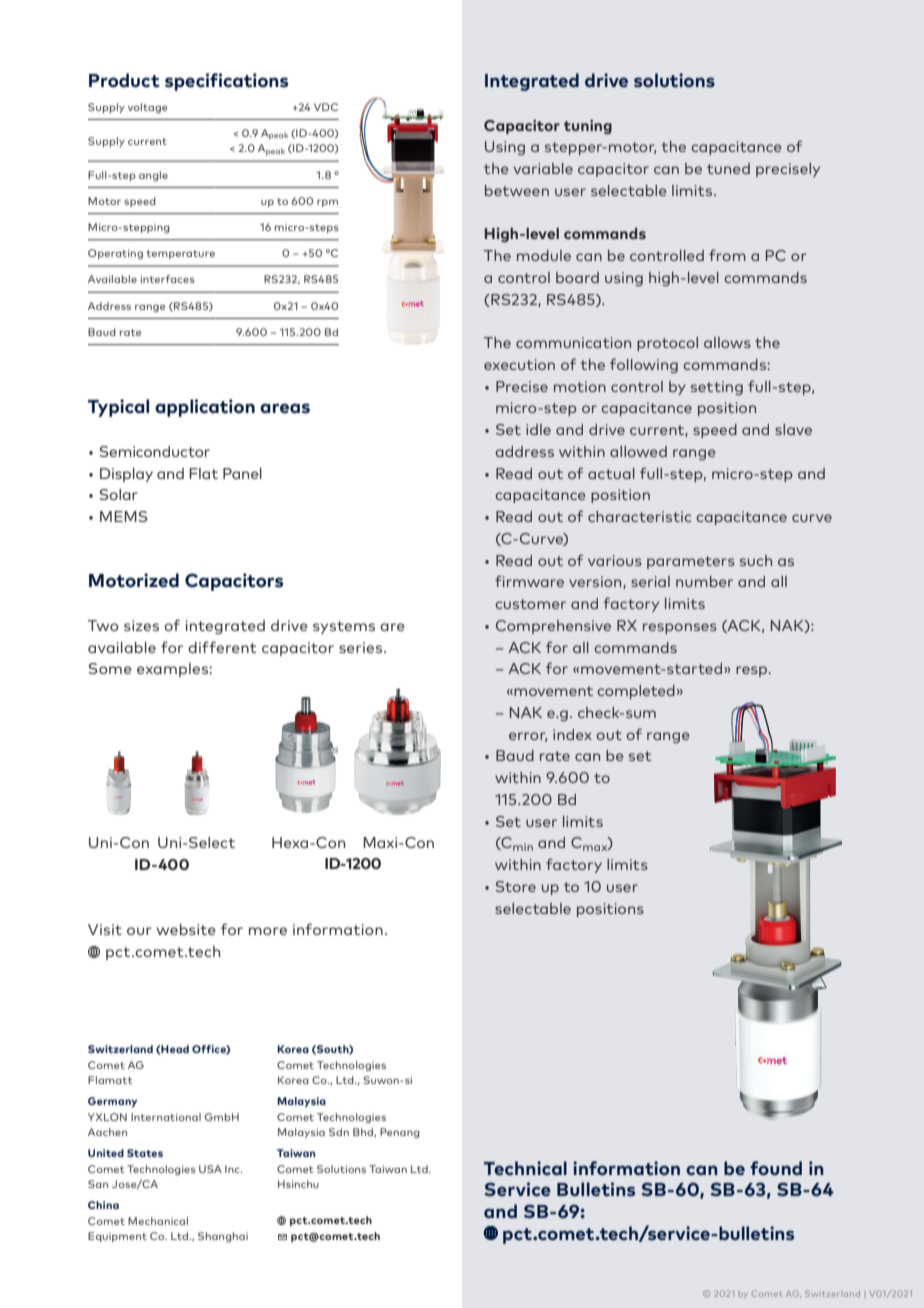 This screenshot has width=924, height=1308. What do you see at coordinates (362, 647) in the screenshot?
I see `series` at bounding box center [362, 647].
